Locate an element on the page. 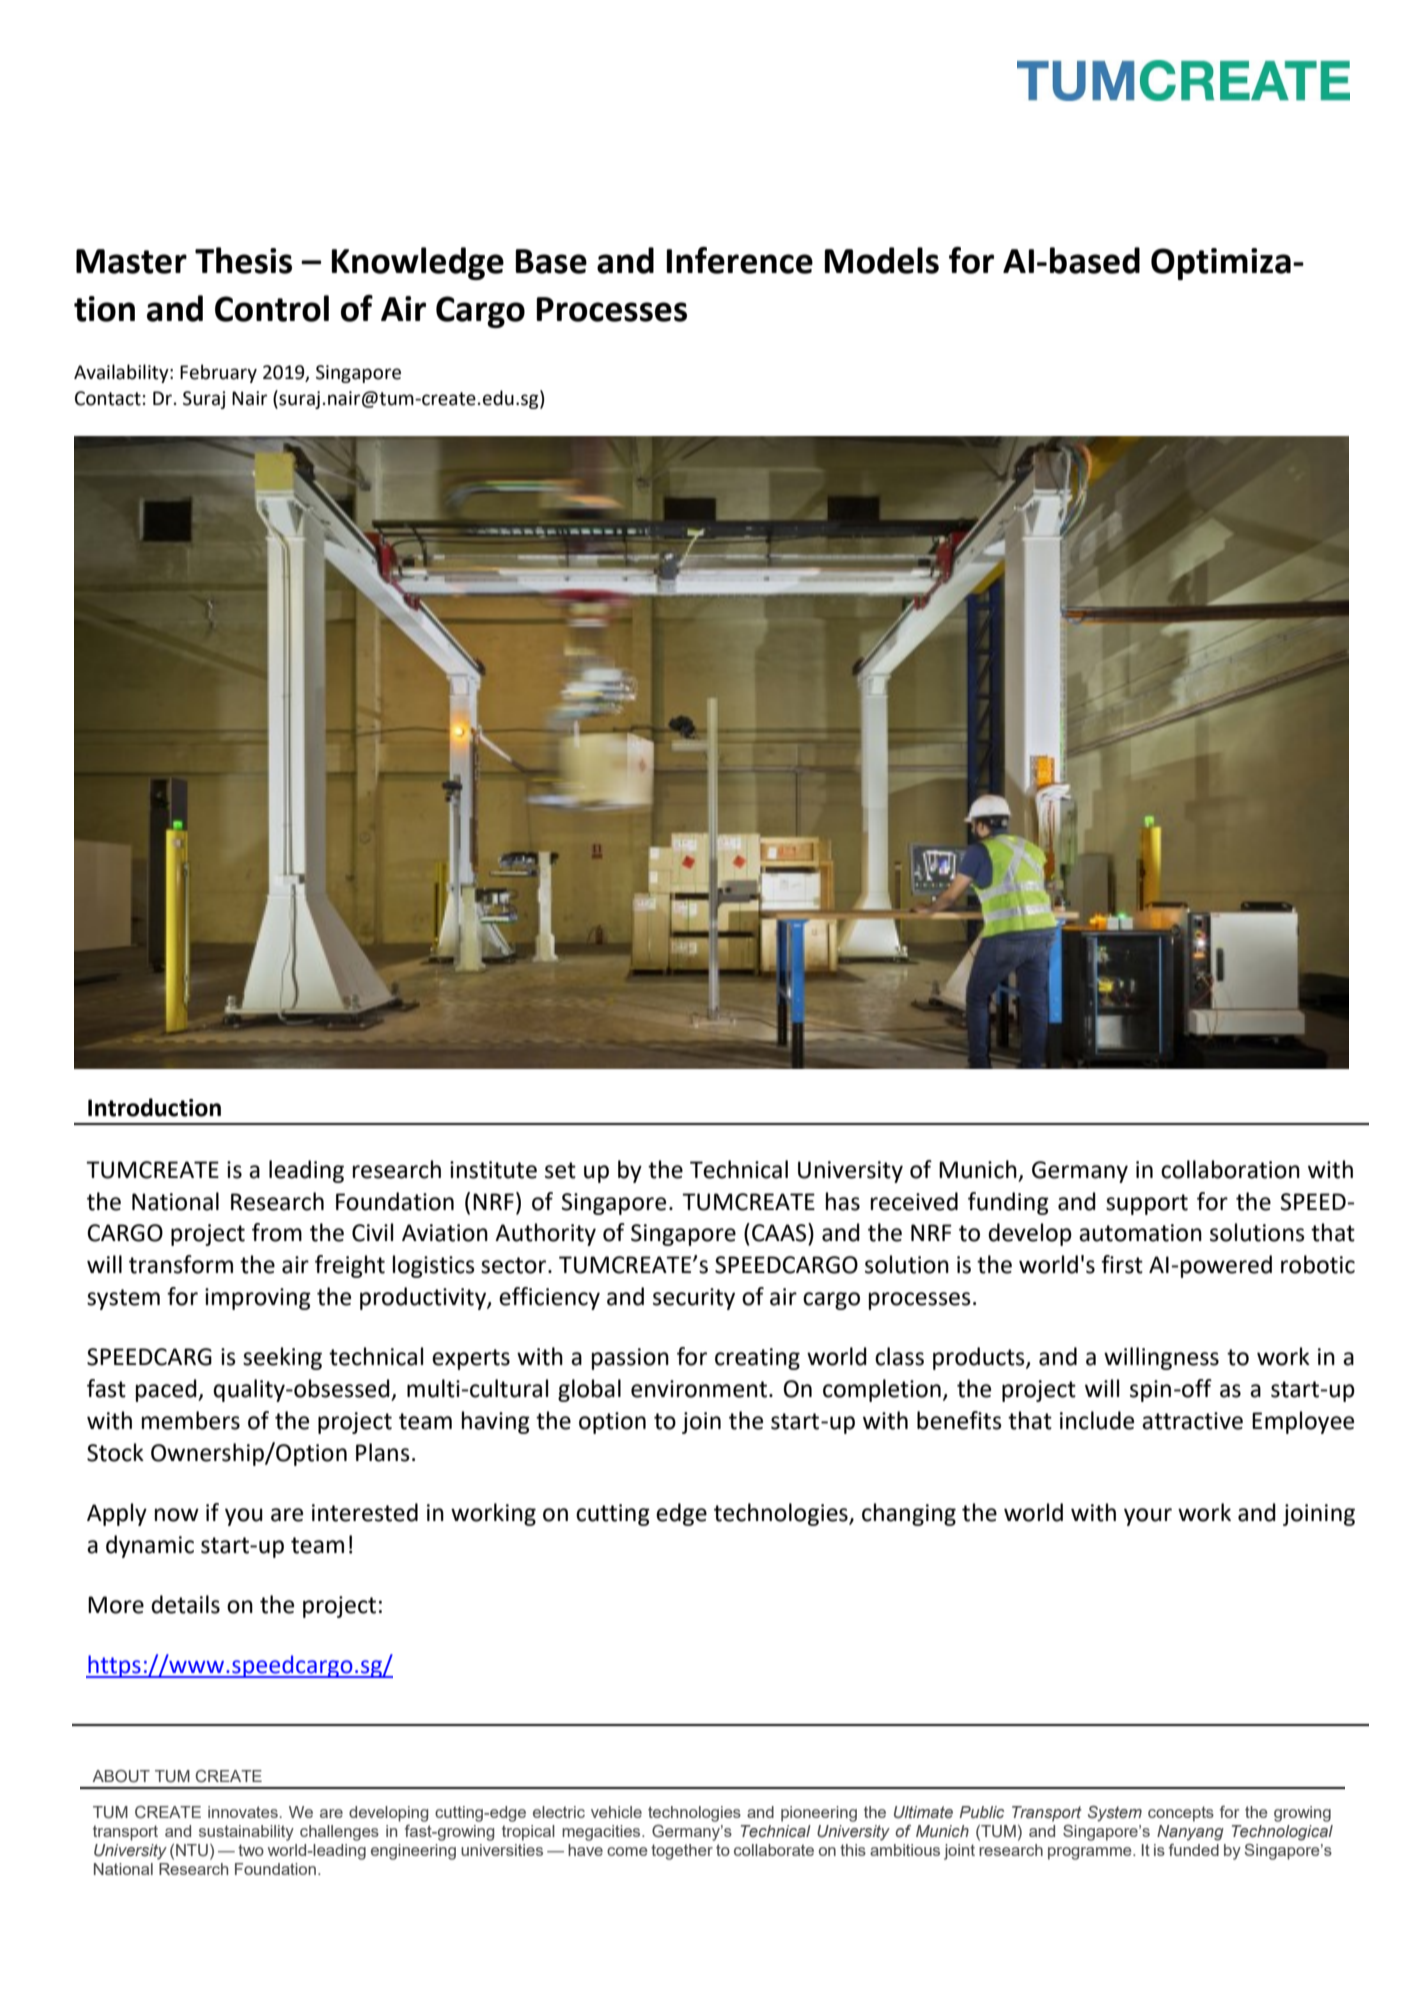 This page has height=1997, width=1412. Inference is located at coordinates (740, 260).
